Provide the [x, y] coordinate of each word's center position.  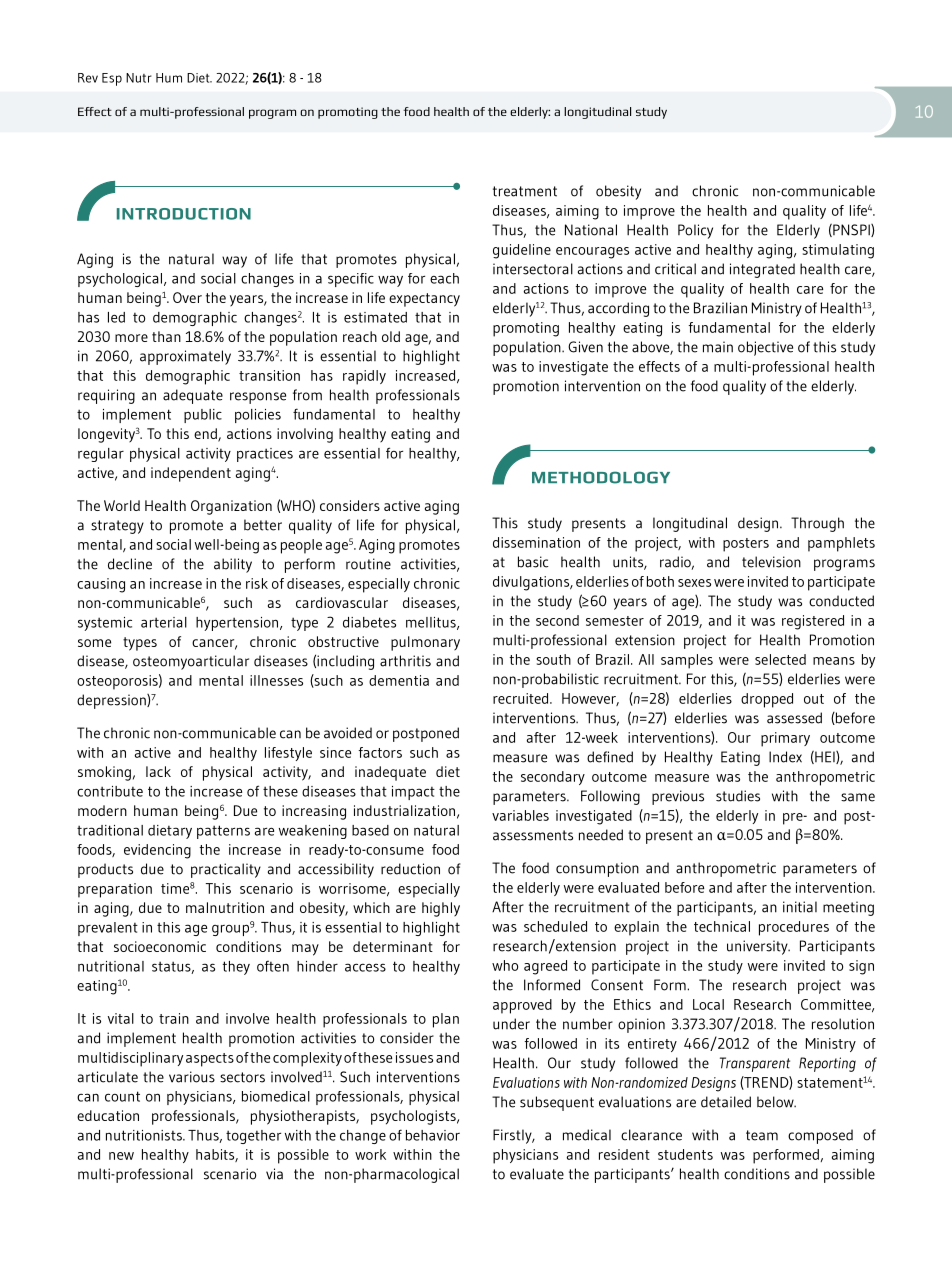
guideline [522, 251]
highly [441, 909]
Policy [695, 231]
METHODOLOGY [601, 477]
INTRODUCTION [184, 214]
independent [191, 474]
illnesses [276, 680]
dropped [767, 700]
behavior [433, 1135]
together [253, 1137]
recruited [522, 698]
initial [800, 907]
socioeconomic [160, 946]
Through [817, 524]
